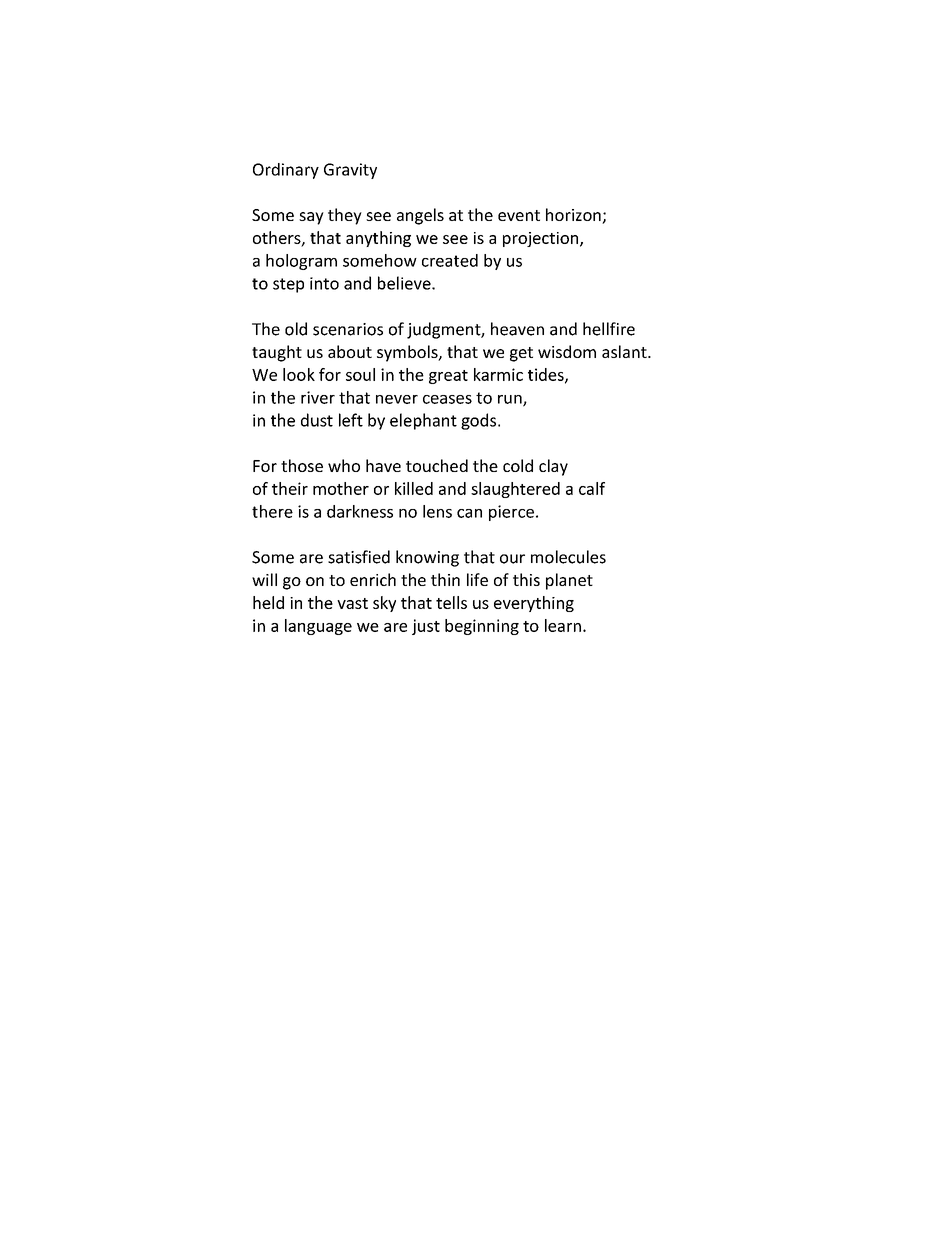 The height and width of the screenshot is (1233, 952). I want to click on believe, so click(405, 283).
